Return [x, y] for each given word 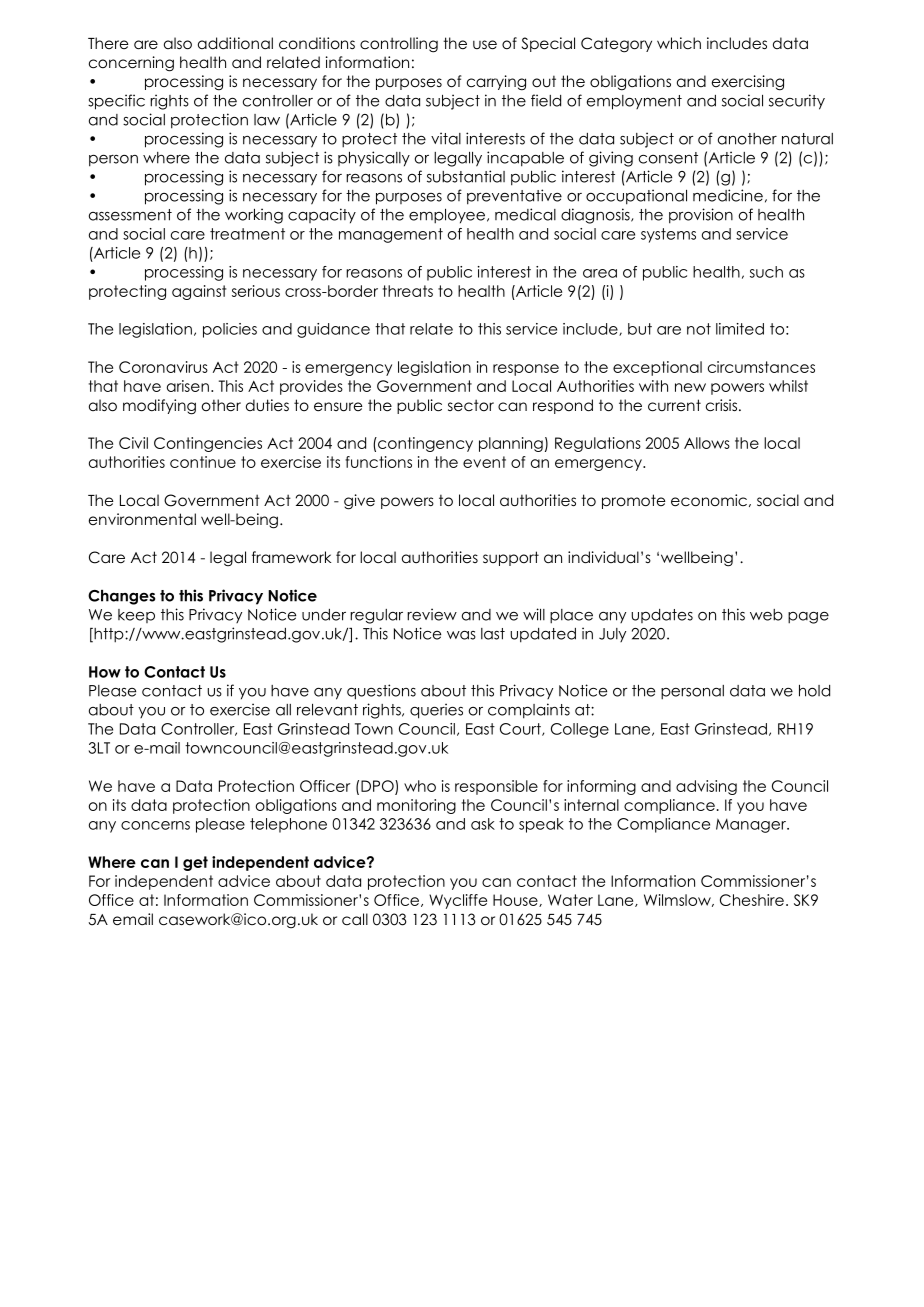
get [195, 863]
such [766, 272]
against [199, 292]
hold [814, 691]
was [461, 635]
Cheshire [752, 900]
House [516, 900]
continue [203, 462]
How [105, 672]
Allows [707, 443]
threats [408, 291]
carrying [496, 83]
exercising [748, 83]
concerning [131, 64]
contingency [424, 444]
